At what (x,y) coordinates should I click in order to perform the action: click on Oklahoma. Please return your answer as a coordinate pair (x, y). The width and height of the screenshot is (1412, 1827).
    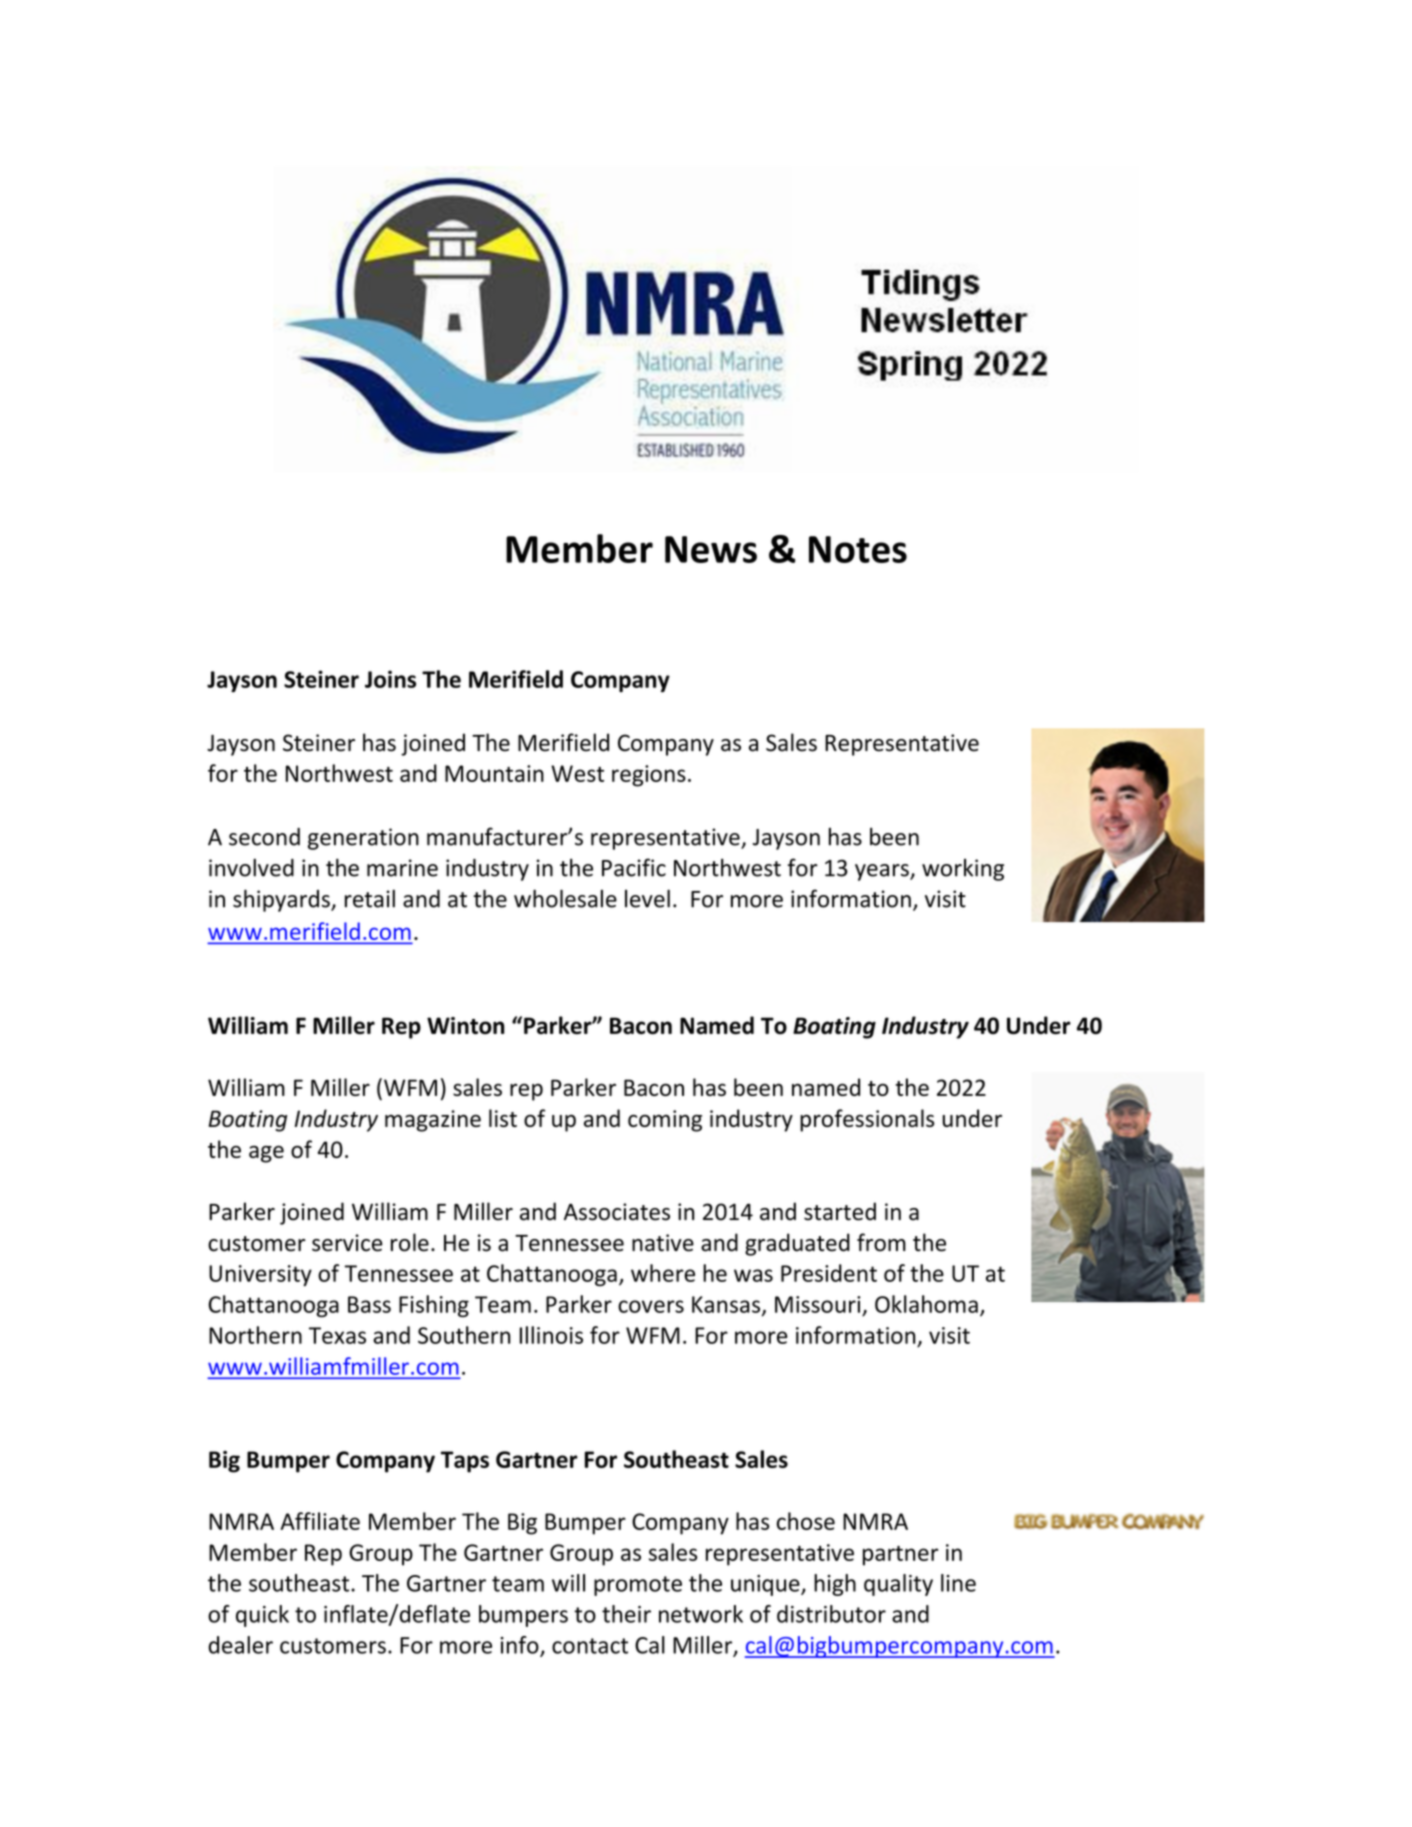
    Looking at the image, I should click on (926, 1304).
